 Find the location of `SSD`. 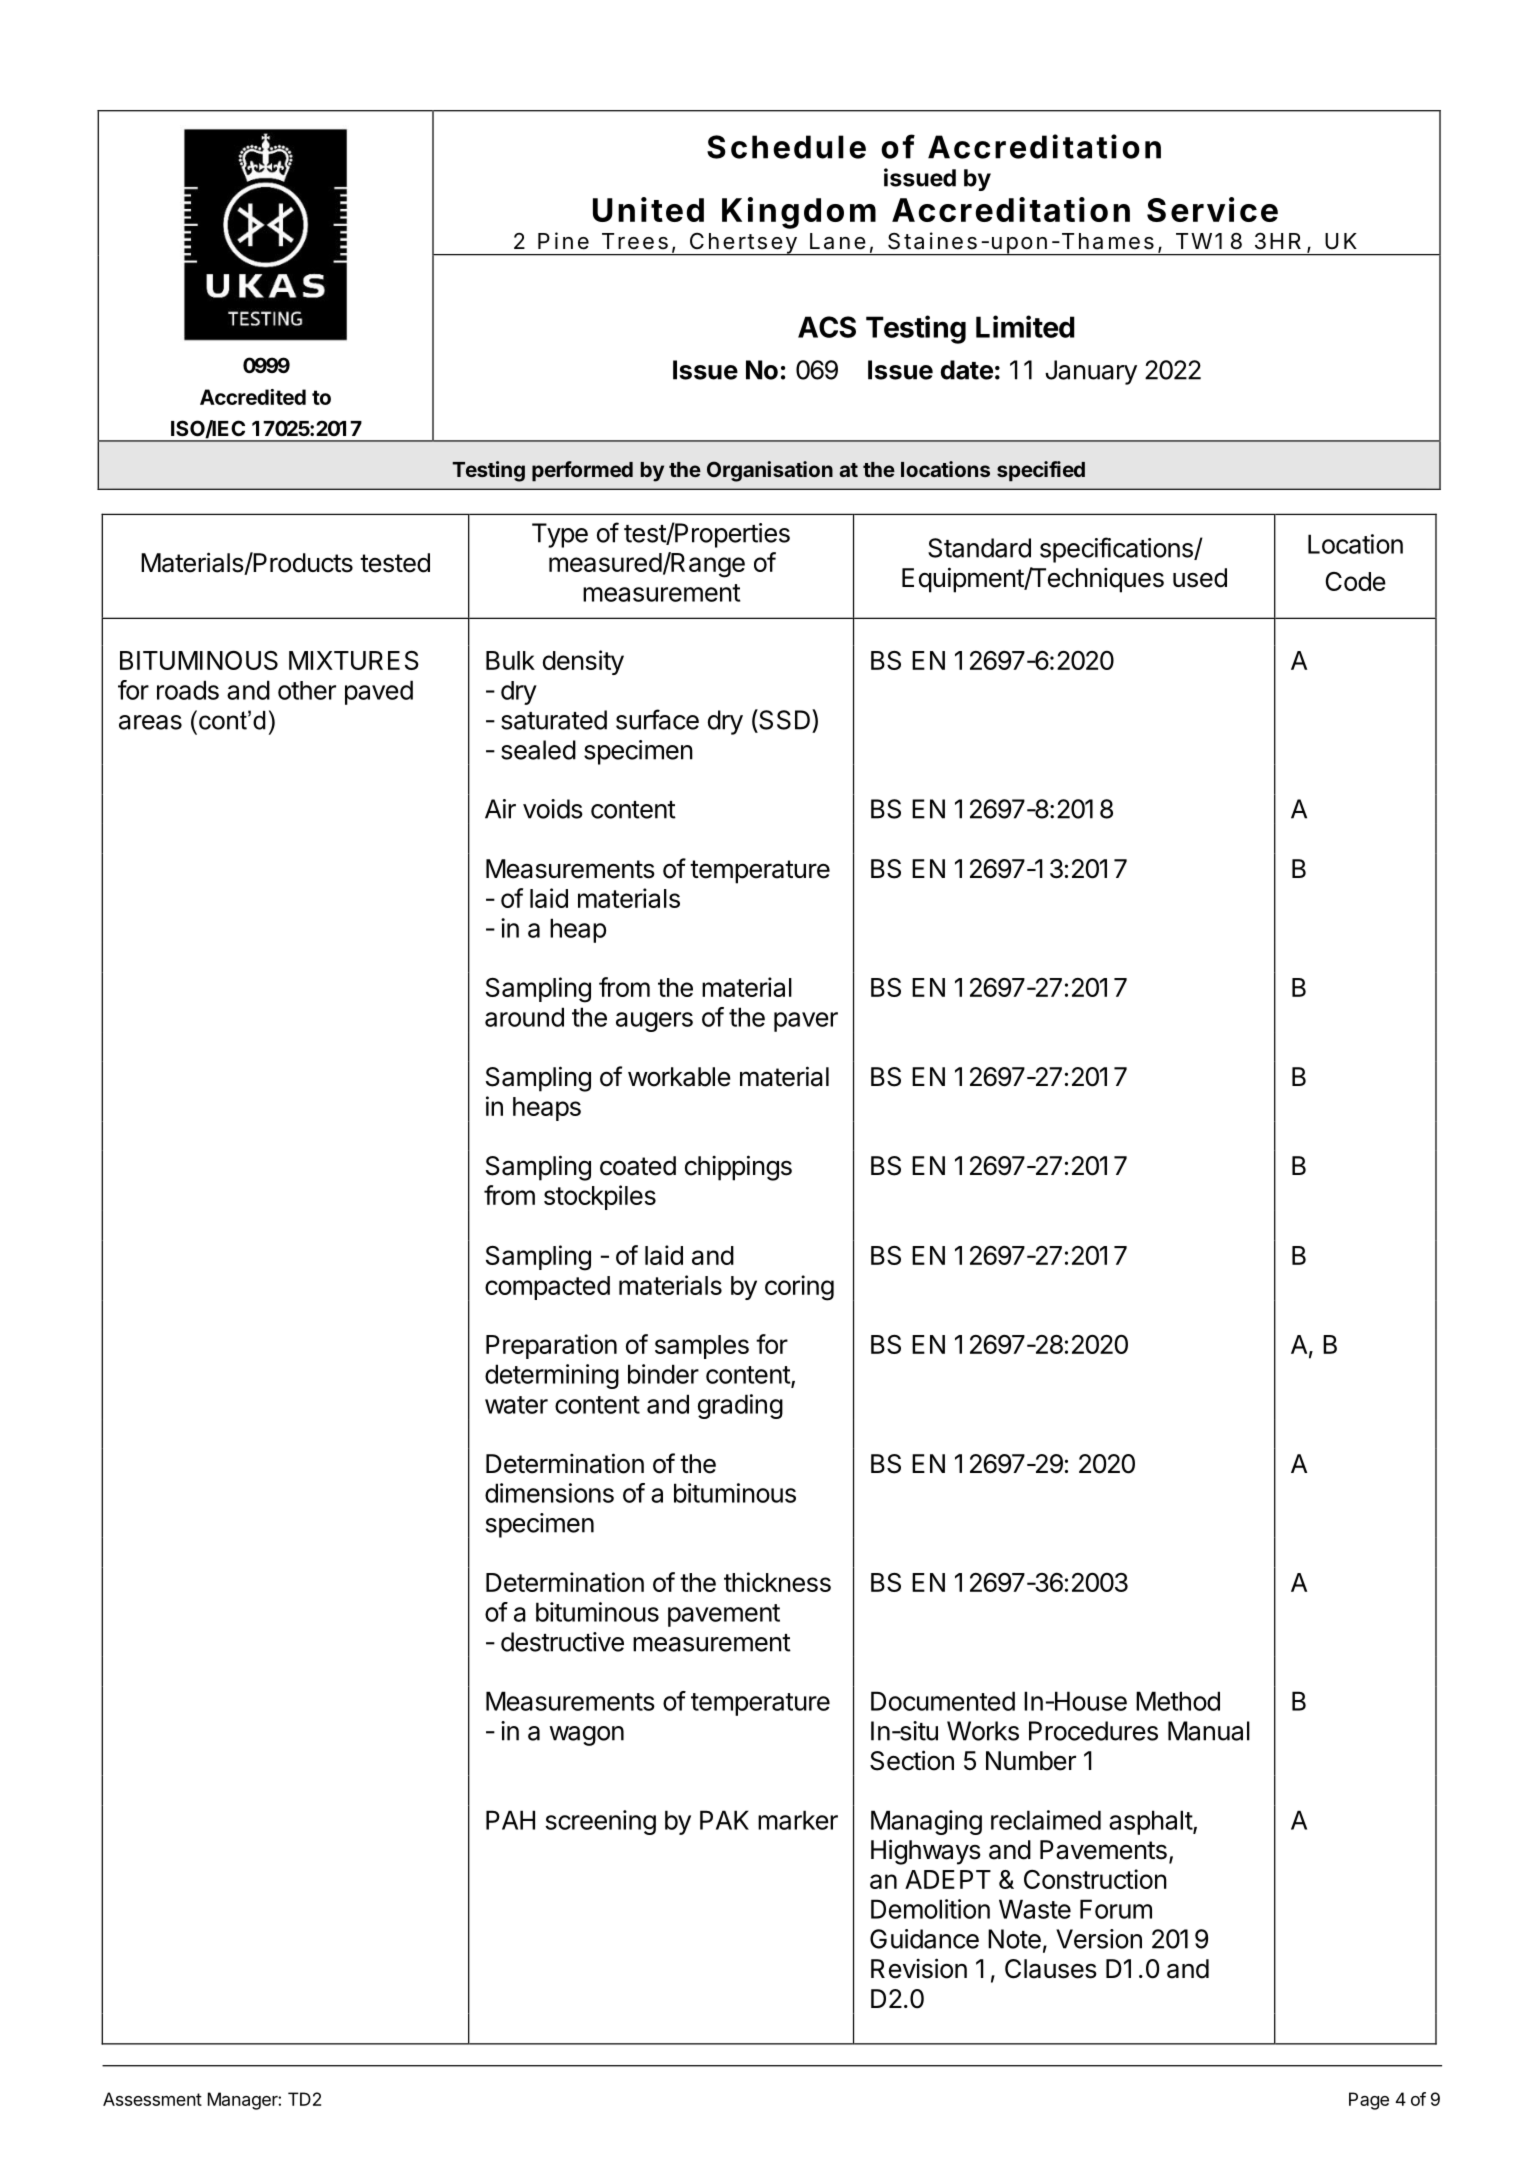

SSD is located at coordinates (785, 719).
